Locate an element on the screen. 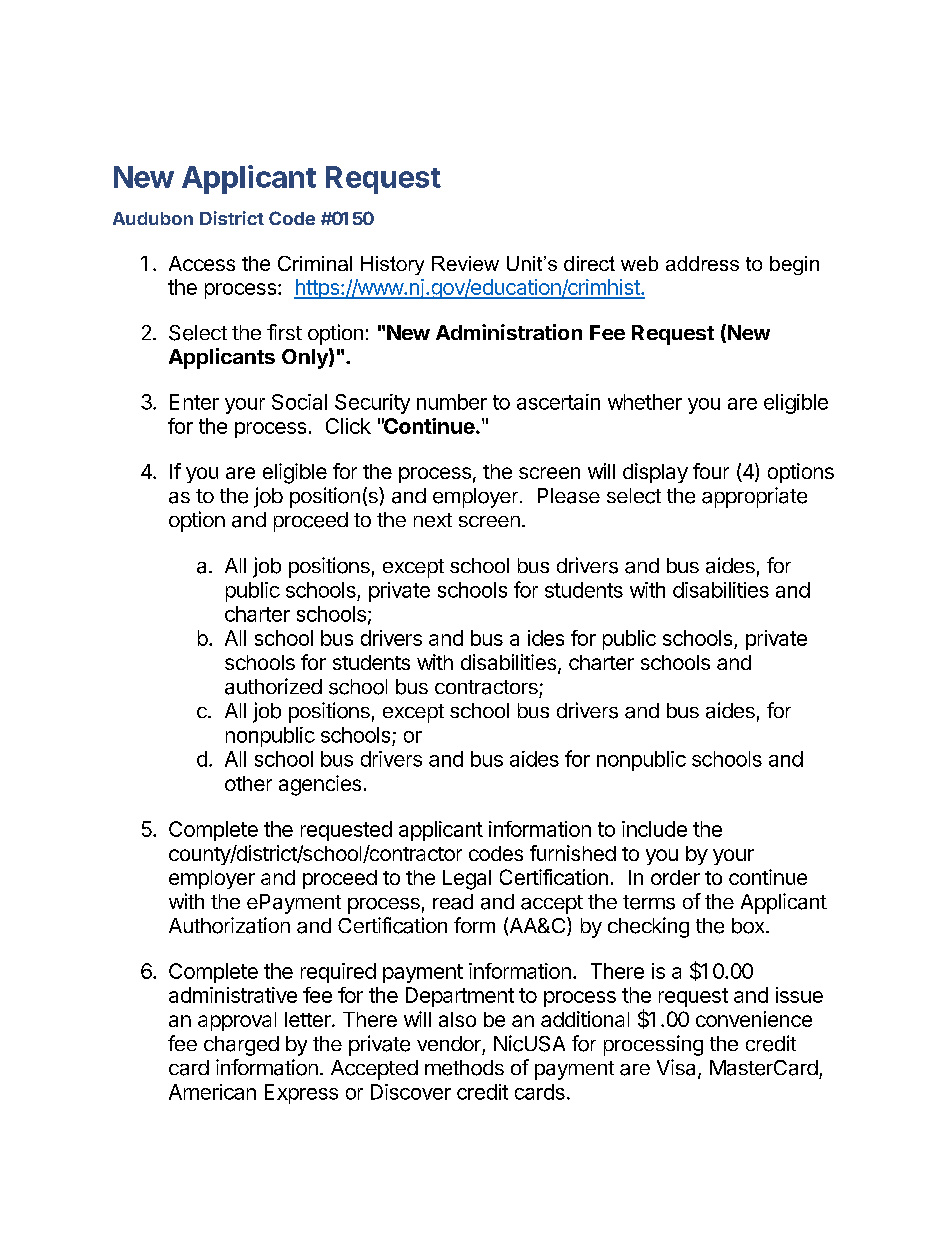  other is located at coordinates (248, 783).
